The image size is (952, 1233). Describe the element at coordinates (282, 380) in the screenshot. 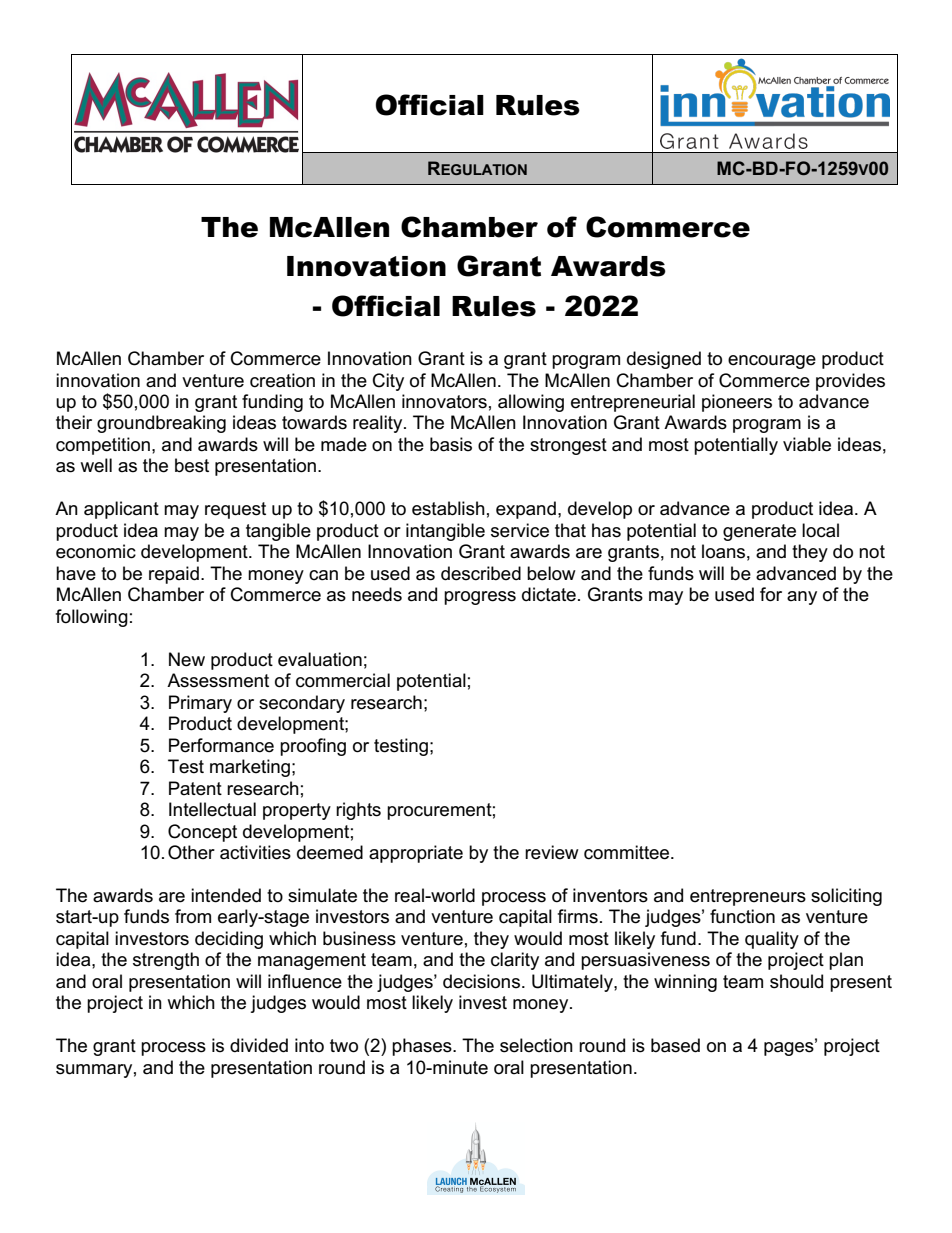

I see `creation` at that location.
